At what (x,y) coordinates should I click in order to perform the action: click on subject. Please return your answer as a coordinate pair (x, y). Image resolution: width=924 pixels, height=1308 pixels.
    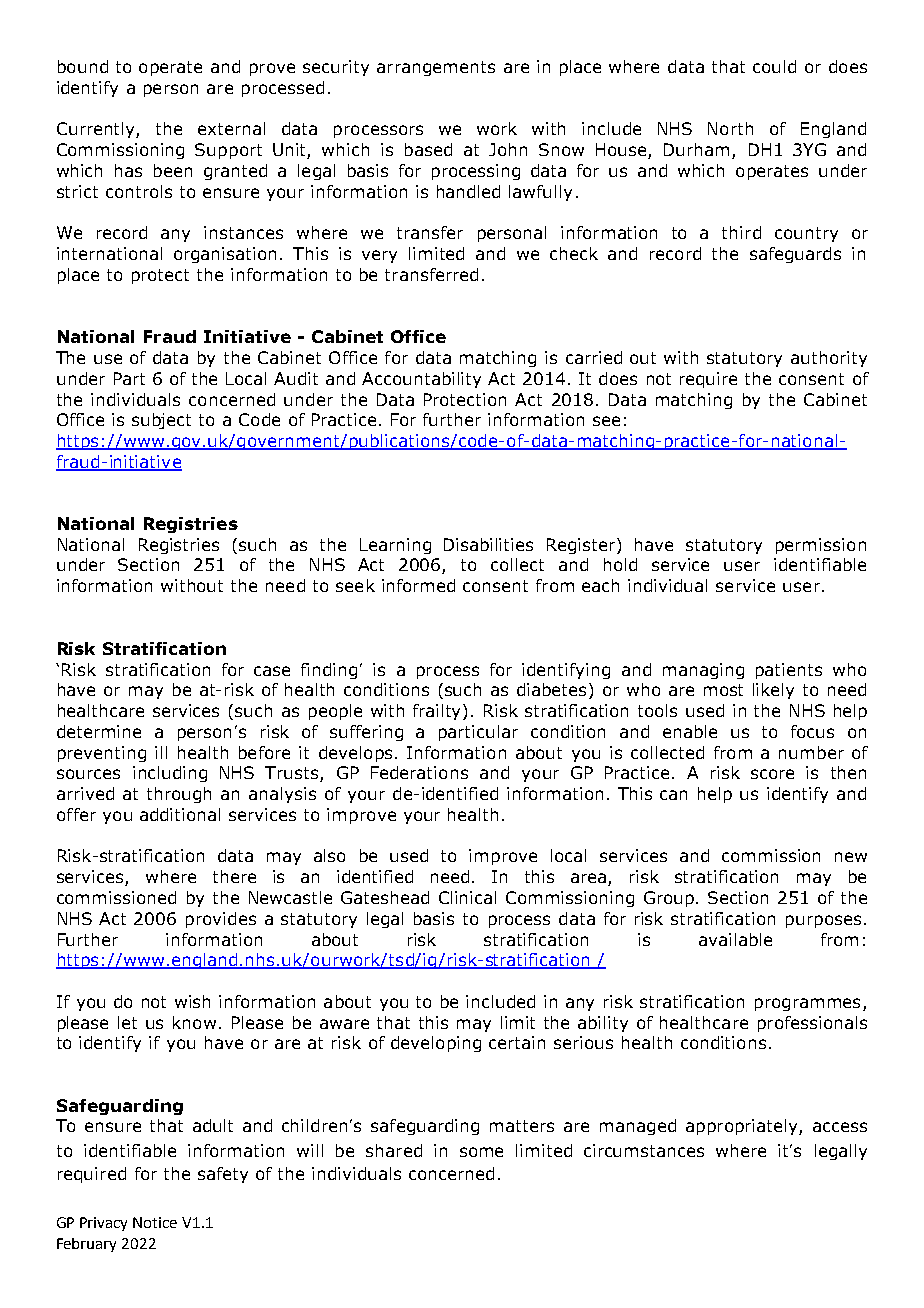
    Looking at the image, I should click on (161, 421).
